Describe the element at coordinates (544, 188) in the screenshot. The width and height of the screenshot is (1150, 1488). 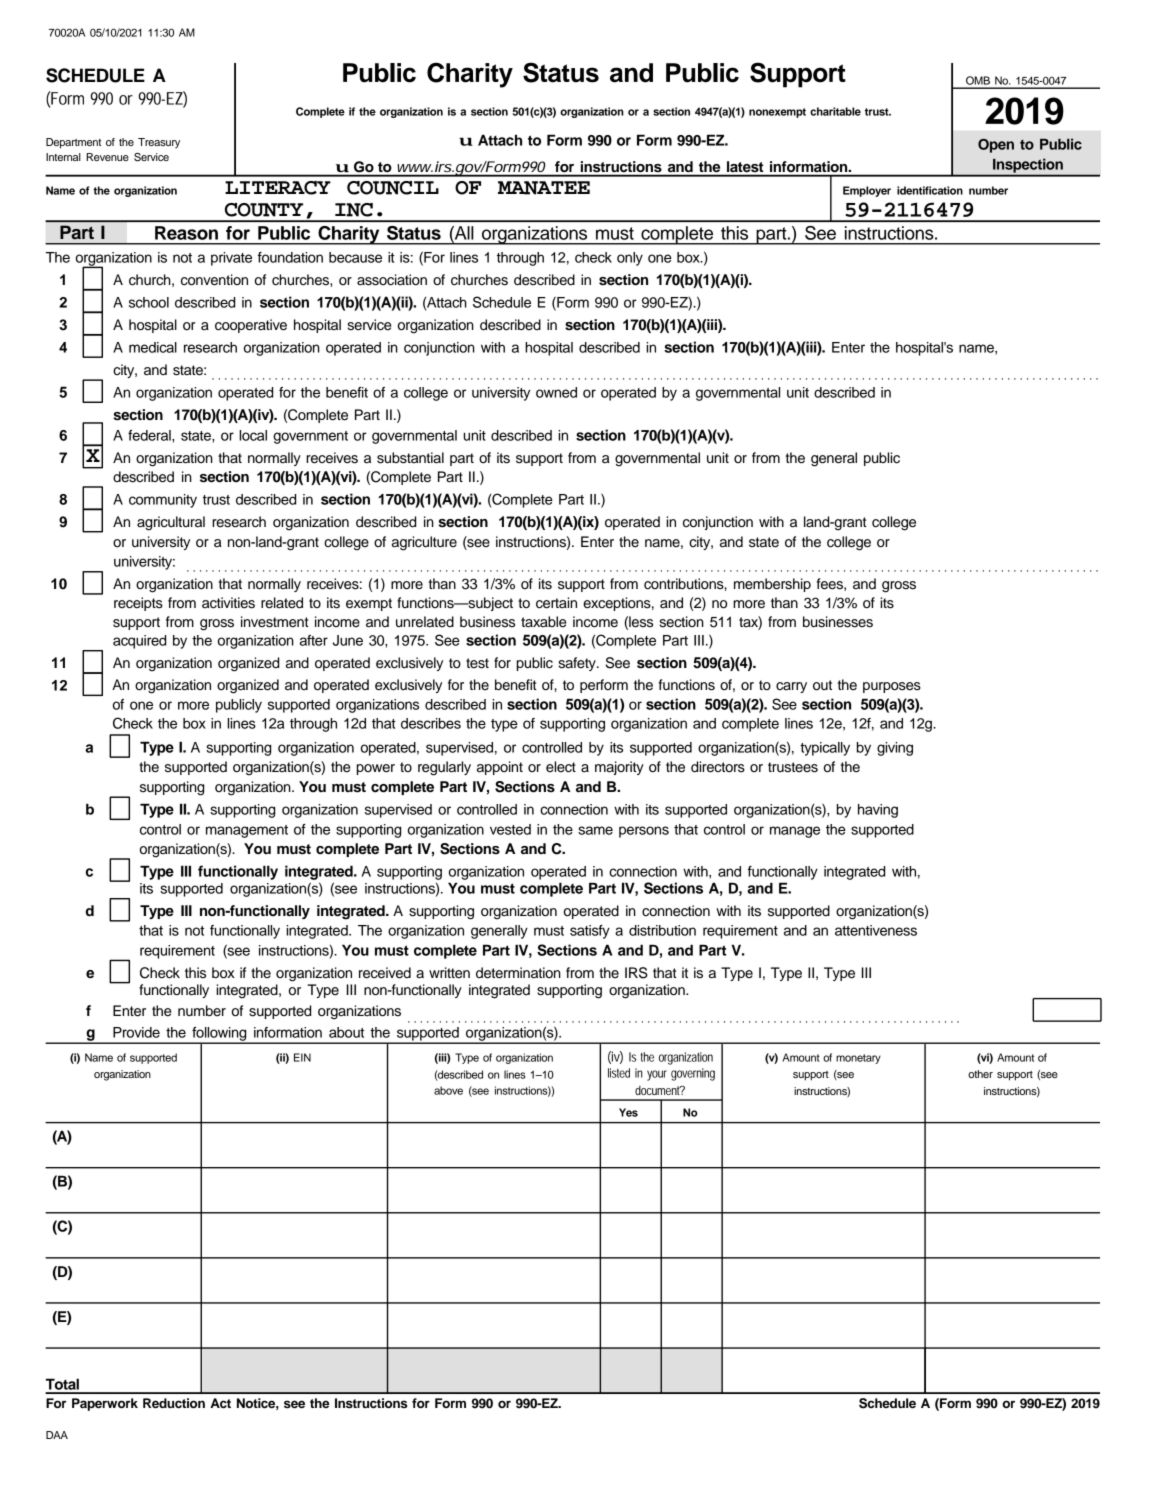
I see `MANATEE` at that location.
